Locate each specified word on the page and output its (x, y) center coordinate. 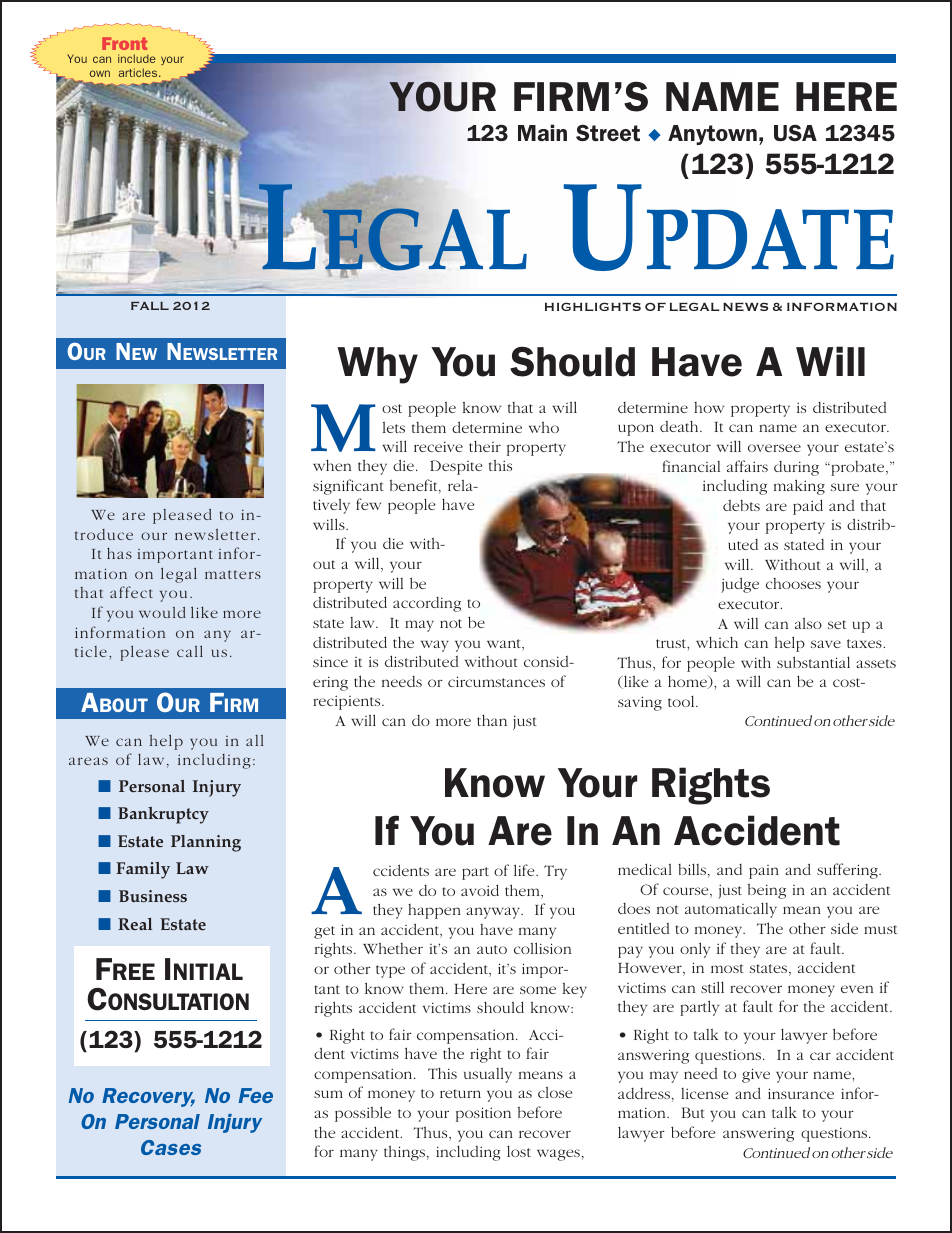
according (427, 604)
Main (542, 132)
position (483, 1114)
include (137, 58)
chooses (793, 583)
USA (795, 133)
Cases (171, 1147)
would (162, 612)
